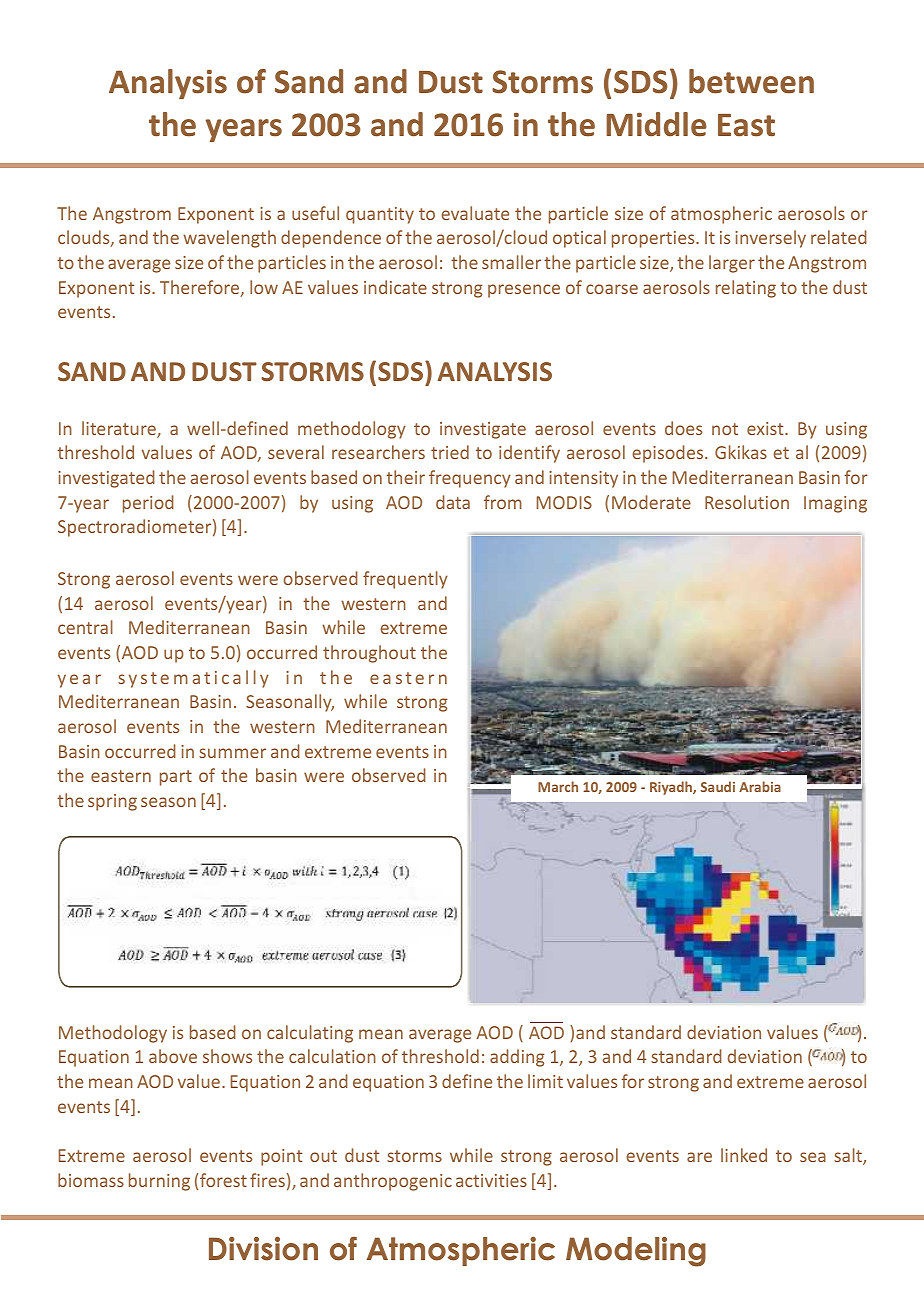  Describe the element at coordinates (159, 1182) in the document. I see `burning` at that location.
